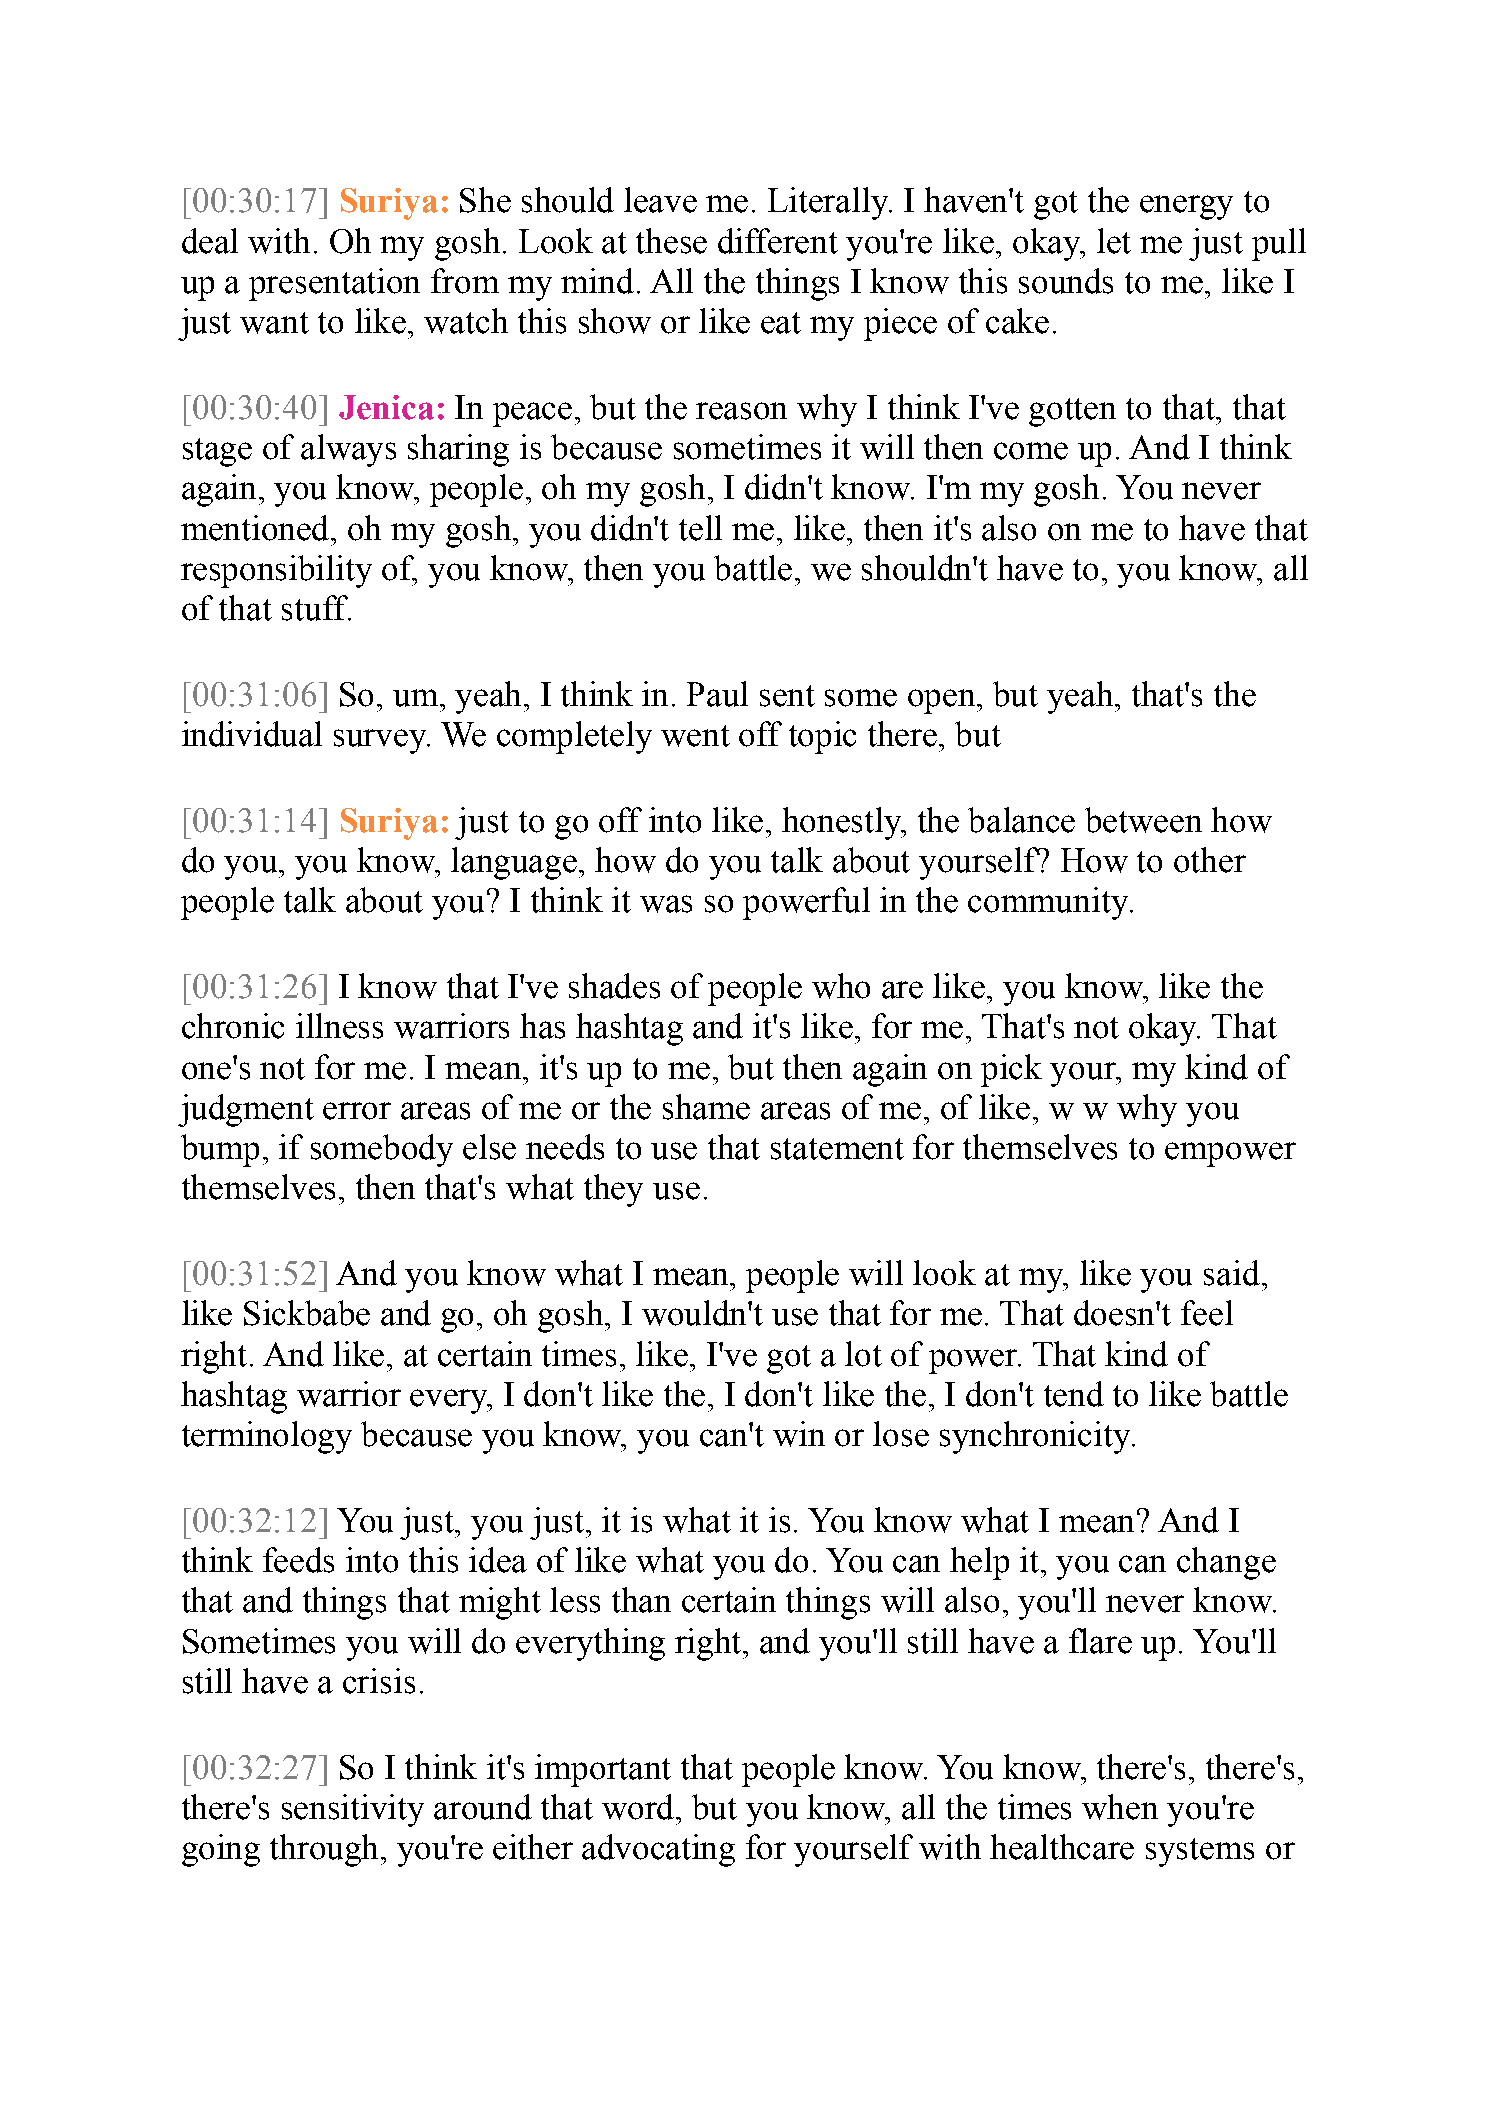 This screenshot has height=2120, width=1498. I want to click on word, so click(640, 1807).
